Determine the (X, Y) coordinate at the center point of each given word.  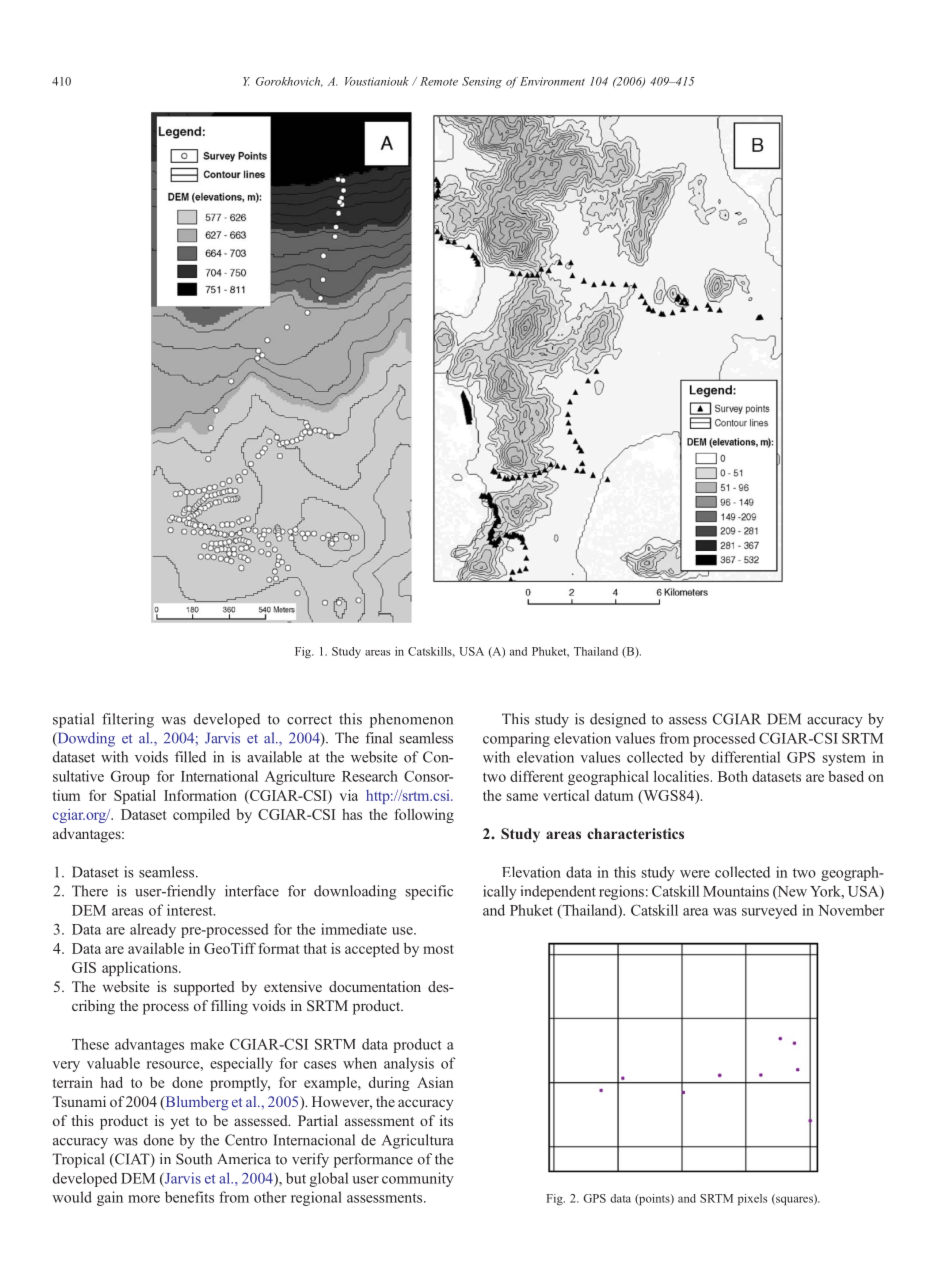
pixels (752, 1199)
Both (733, 776)
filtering (128, 720)
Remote (439, 81)
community (418, 1179)
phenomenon (411, 720)
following (424, 816)
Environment (552, 81)
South (194, 1159)
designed (618, 720)
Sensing (482, 82)
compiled (201, 816)
